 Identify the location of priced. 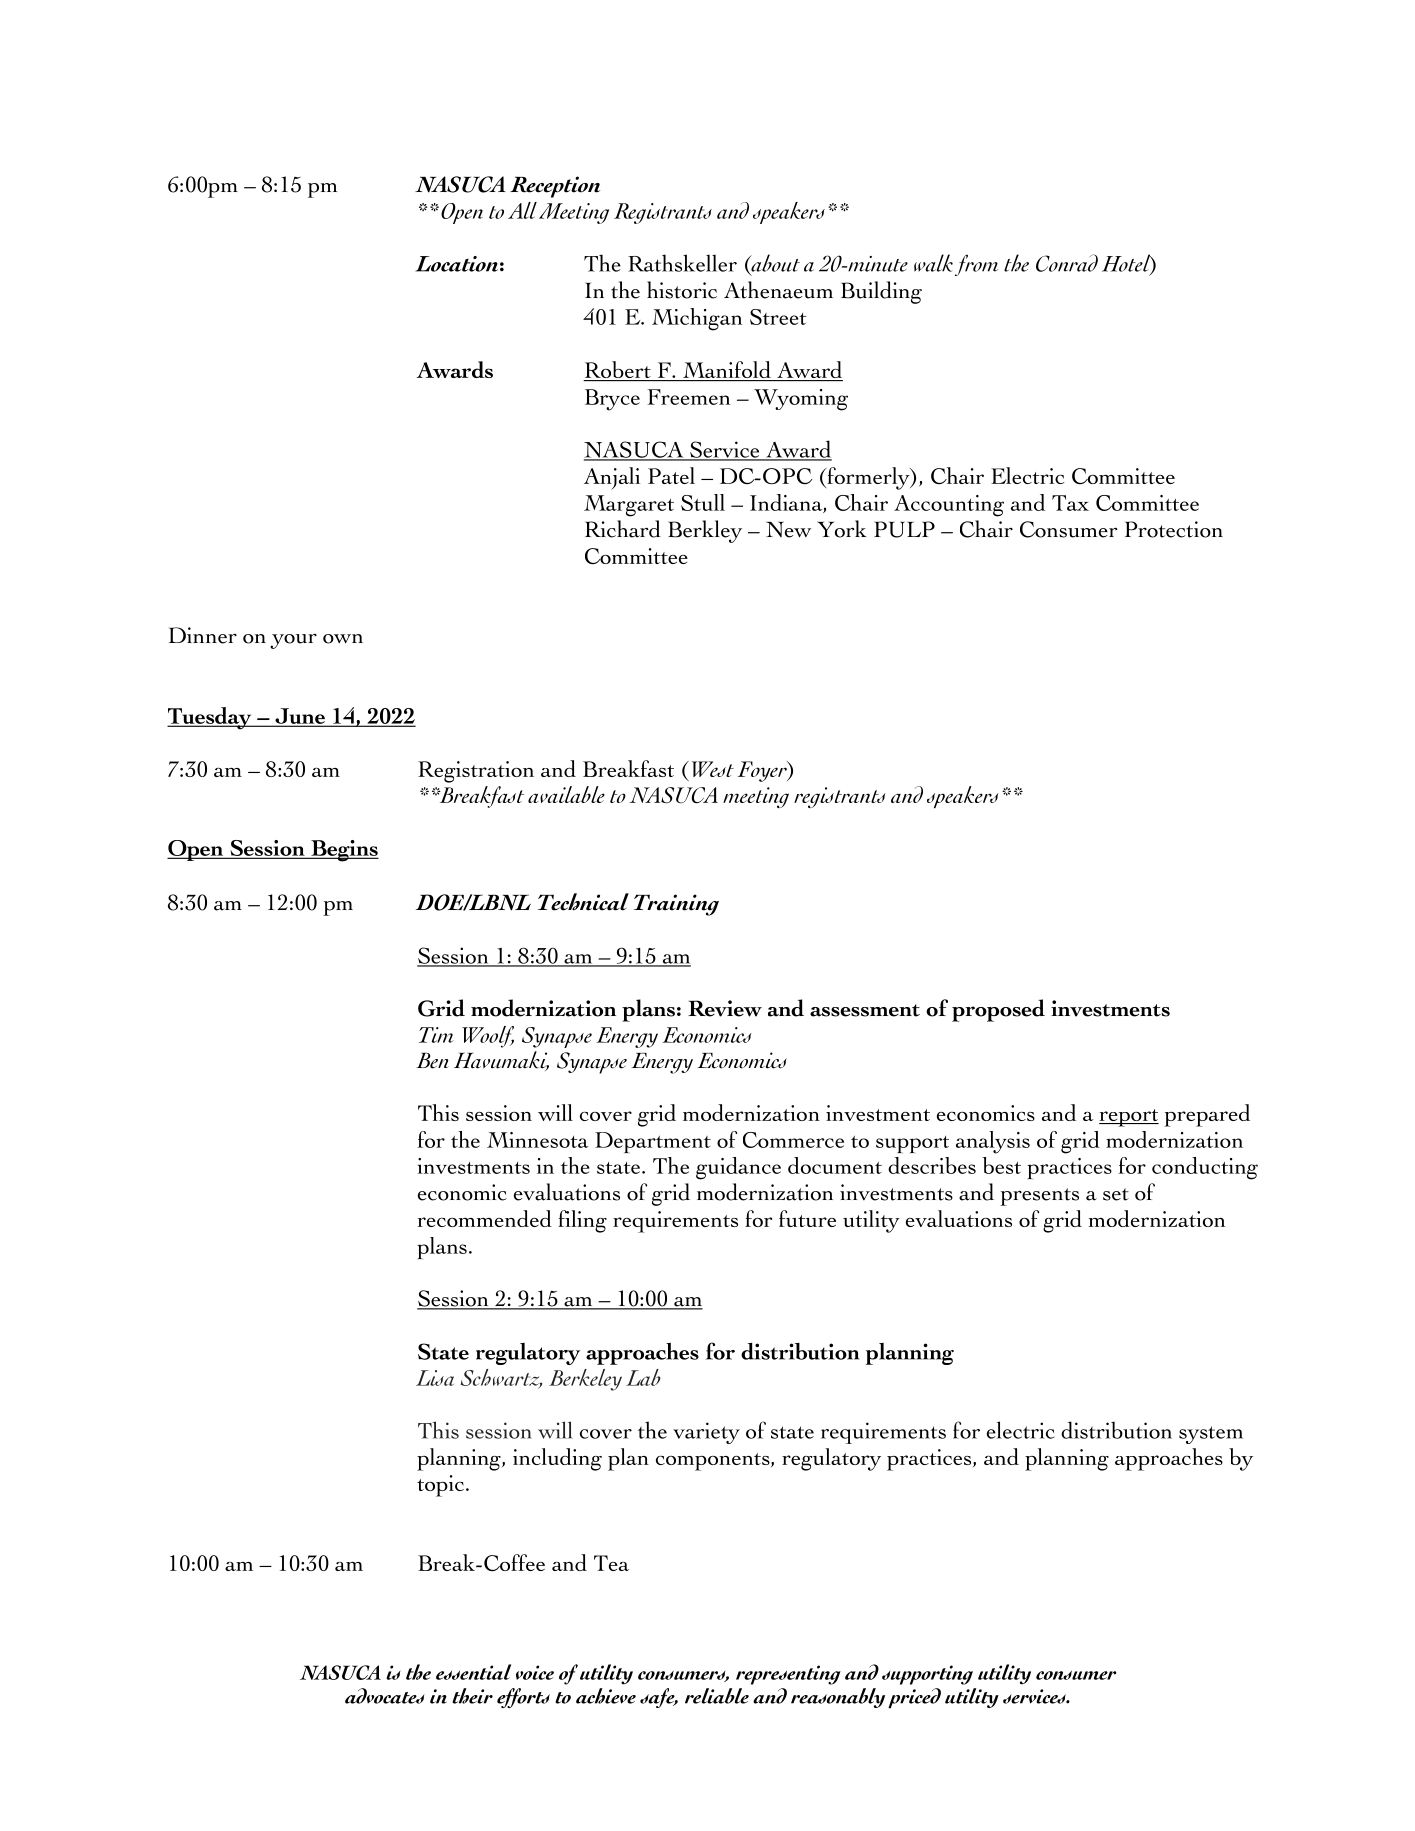
(914, 1698).
